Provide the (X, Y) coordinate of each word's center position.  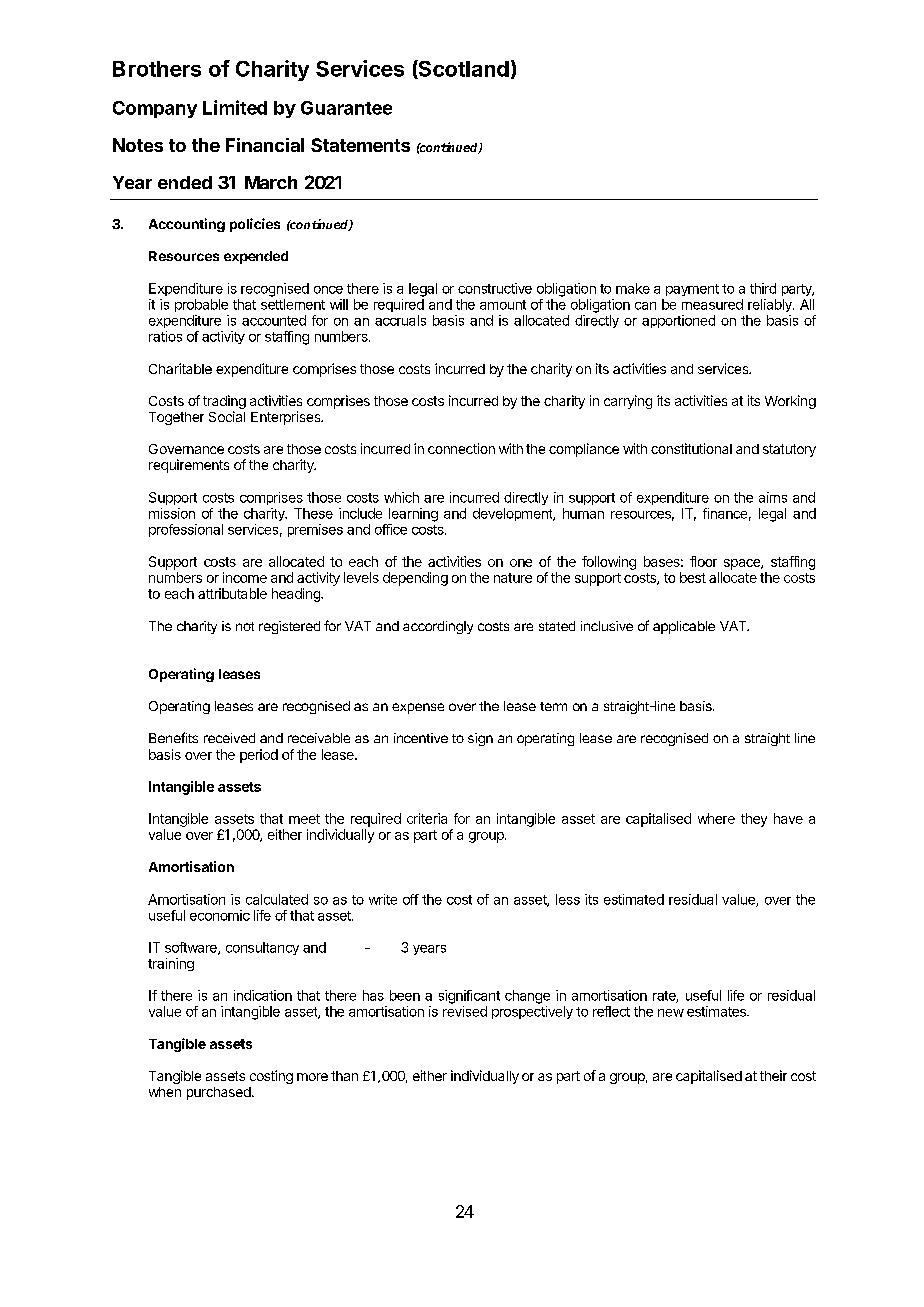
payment (692, 290)
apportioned (678, 321)
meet (304, 819)
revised (465, 1011)
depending (415, 579)
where (716, 818)
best (693, 577)
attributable (232, 593)
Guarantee (346, 108)
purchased (219, 1093)
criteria (427, 818)
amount (503, 305)
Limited (235, 107)
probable (201, 305)
